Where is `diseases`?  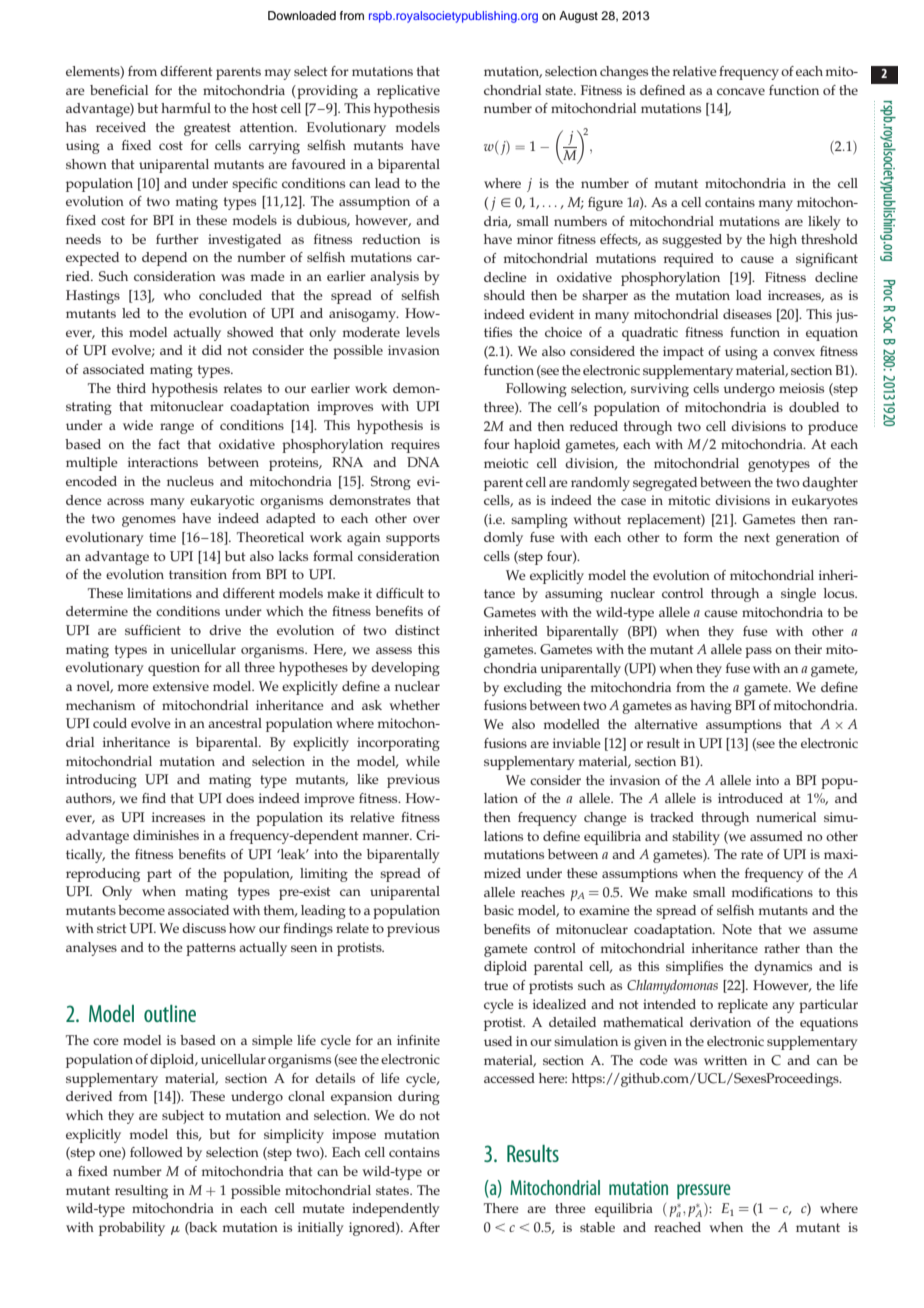
diseases is located at coordinates (747, 314).
